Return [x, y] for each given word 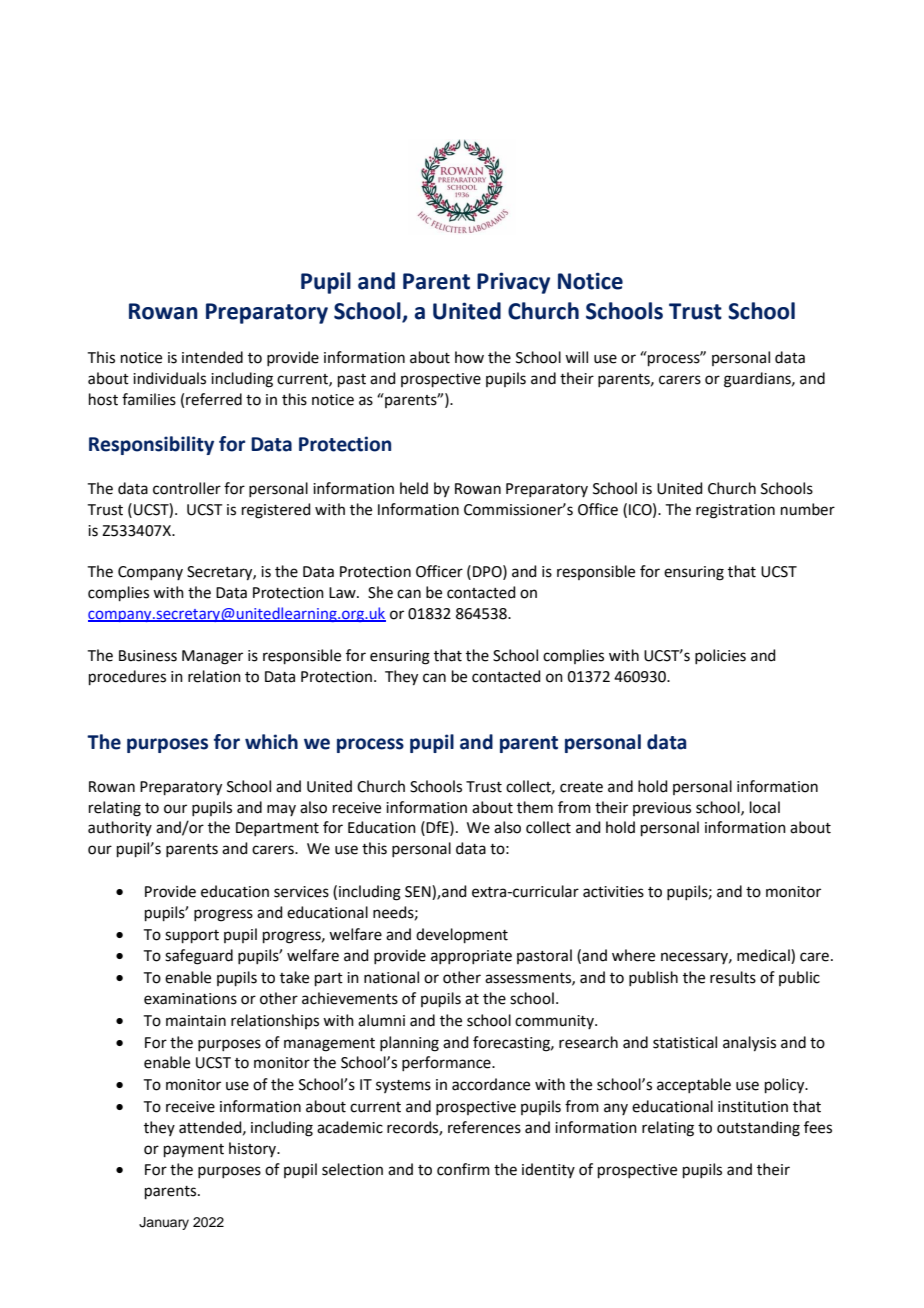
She [380, 592]
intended [212, 357]
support [192, 936]
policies [720, 656]
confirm [463, 1169]
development [462, 935]
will [576, 357]
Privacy [513, 283]
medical [764, 956]
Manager [212, 657]
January [164, 1223]
